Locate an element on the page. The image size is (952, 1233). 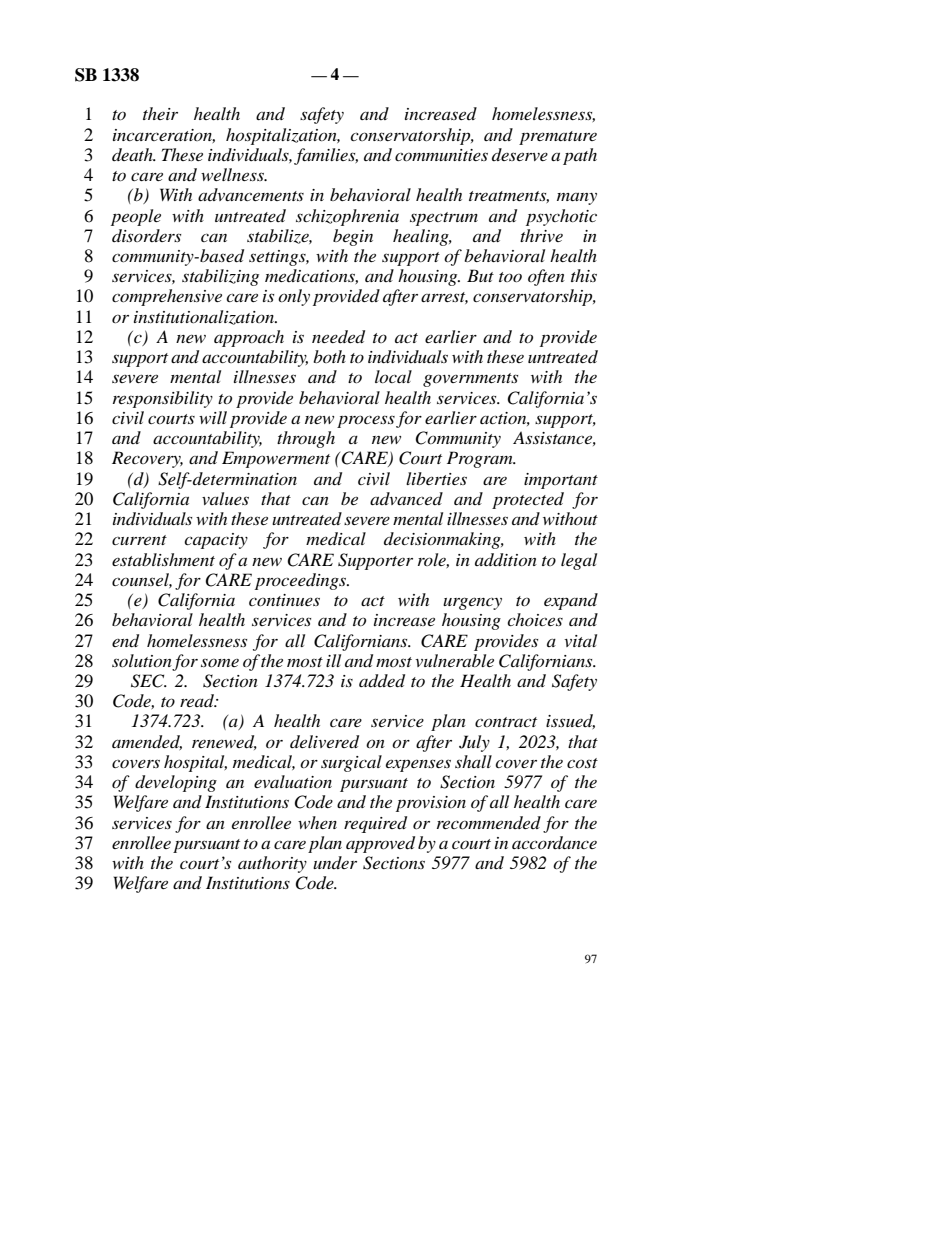
deserve is located at coordinates (520, 154).
